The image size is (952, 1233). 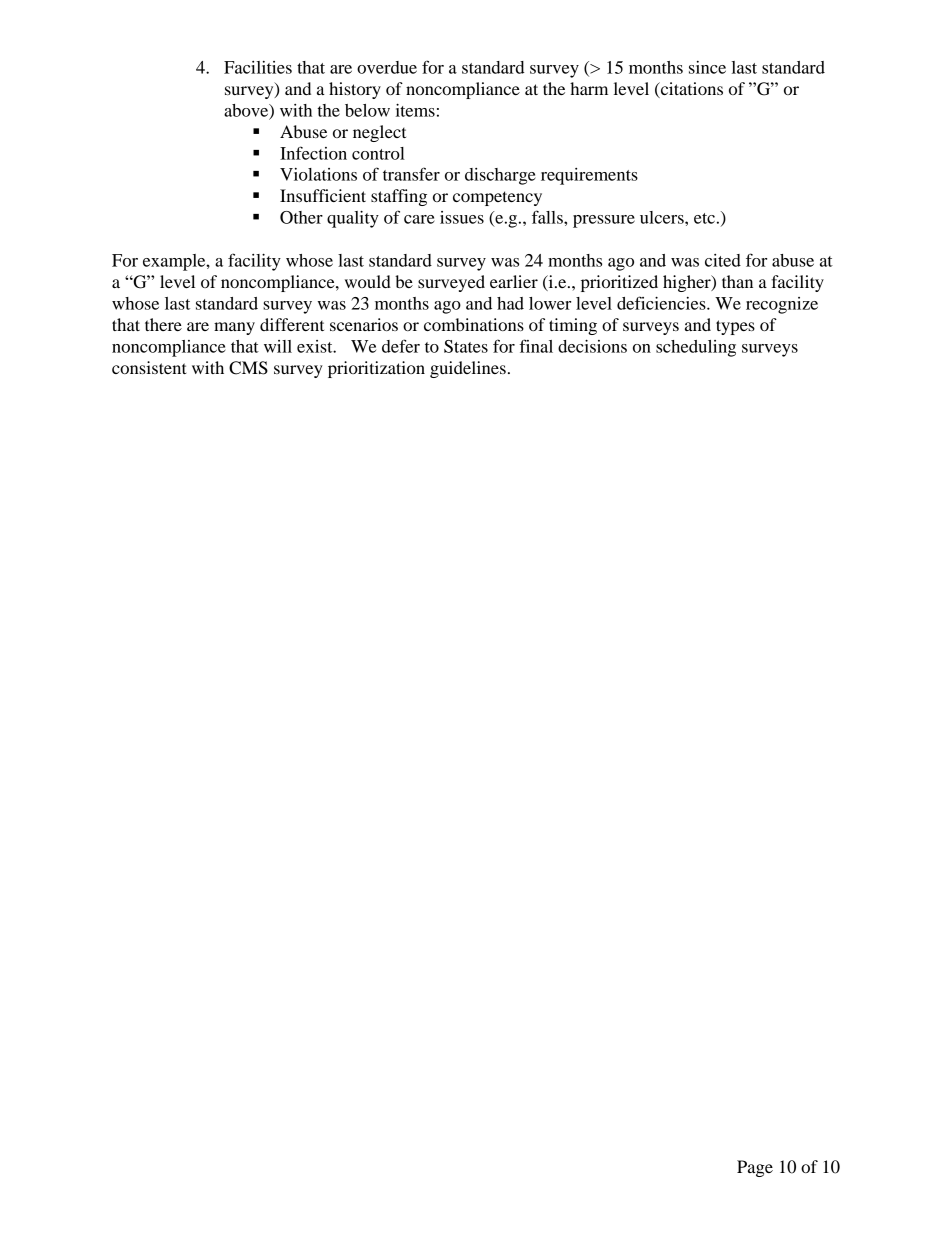 What do you see at coordinates (466, 346) in the screenshot?
I see `States` at bounding box center [466, 346].
